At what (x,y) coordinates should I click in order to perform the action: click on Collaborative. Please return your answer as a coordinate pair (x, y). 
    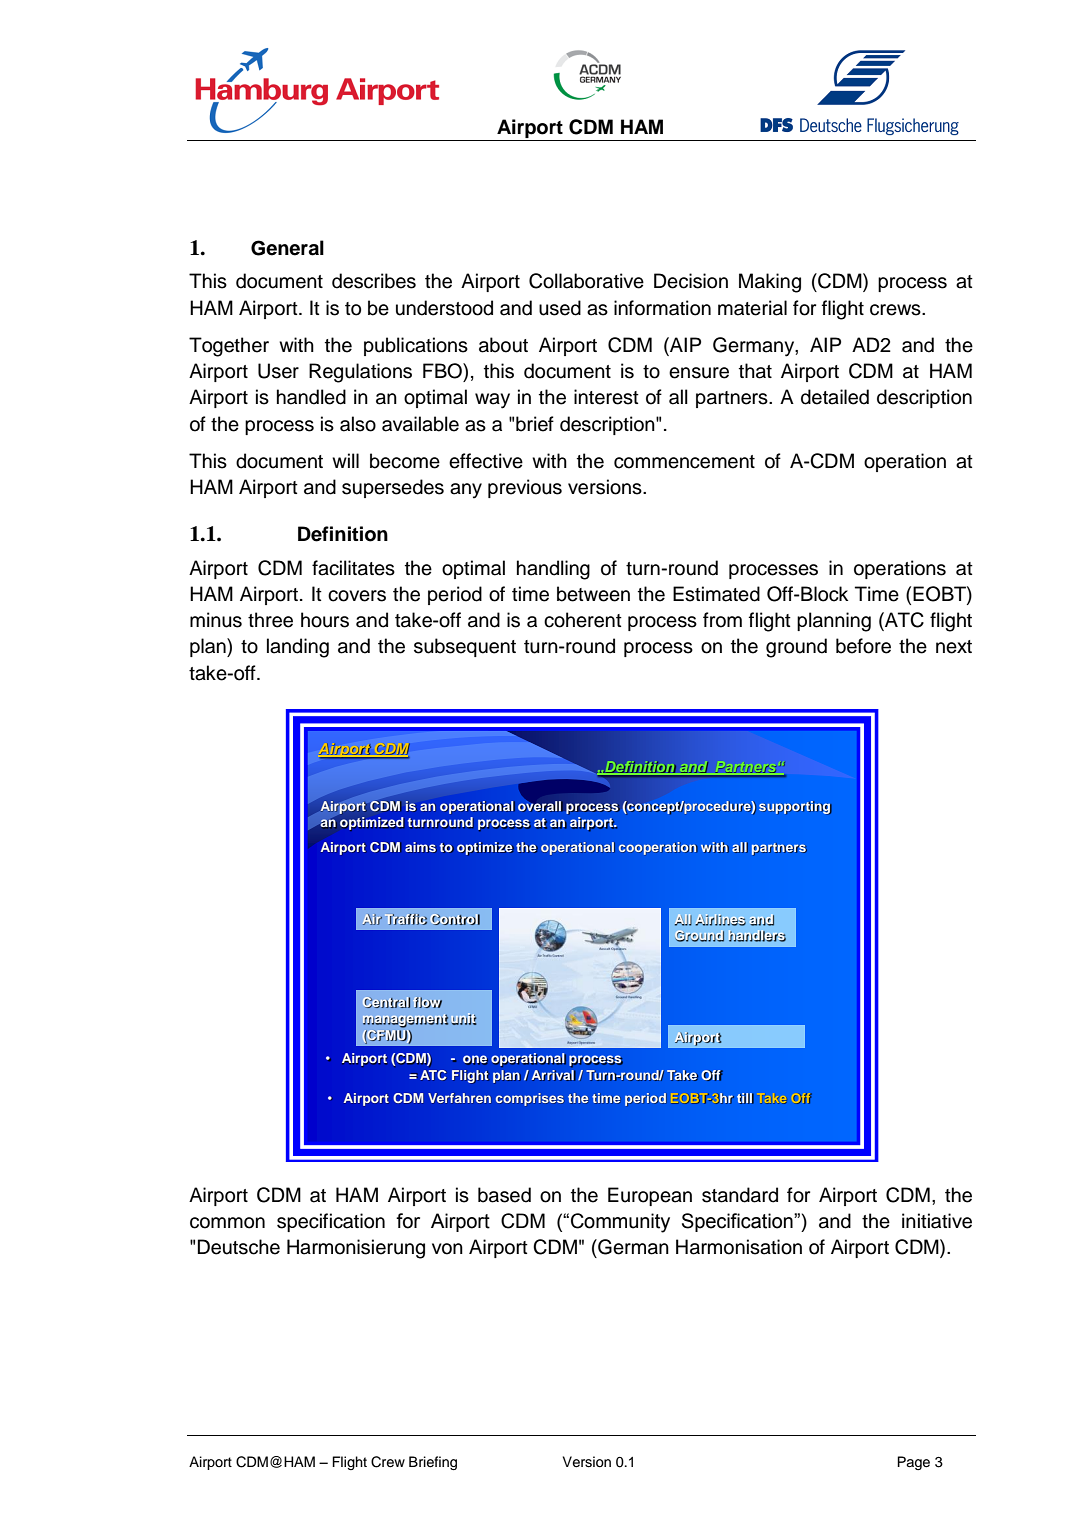
    Looking at the image, I should click on (586, 281).
